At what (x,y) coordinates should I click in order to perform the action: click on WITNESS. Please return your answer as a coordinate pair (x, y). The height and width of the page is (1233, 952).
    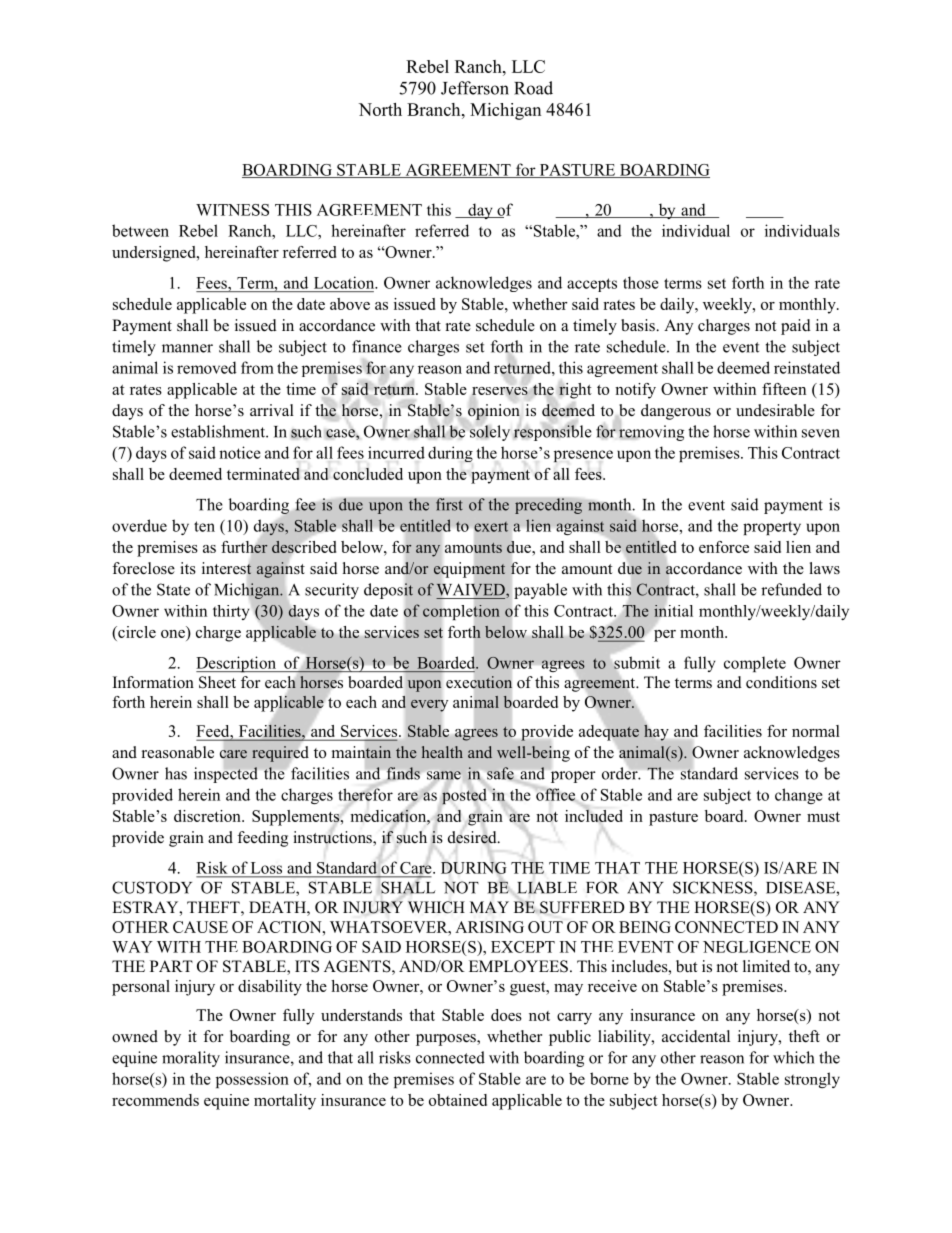
    Looking at the image, I should click on (232, 210).
